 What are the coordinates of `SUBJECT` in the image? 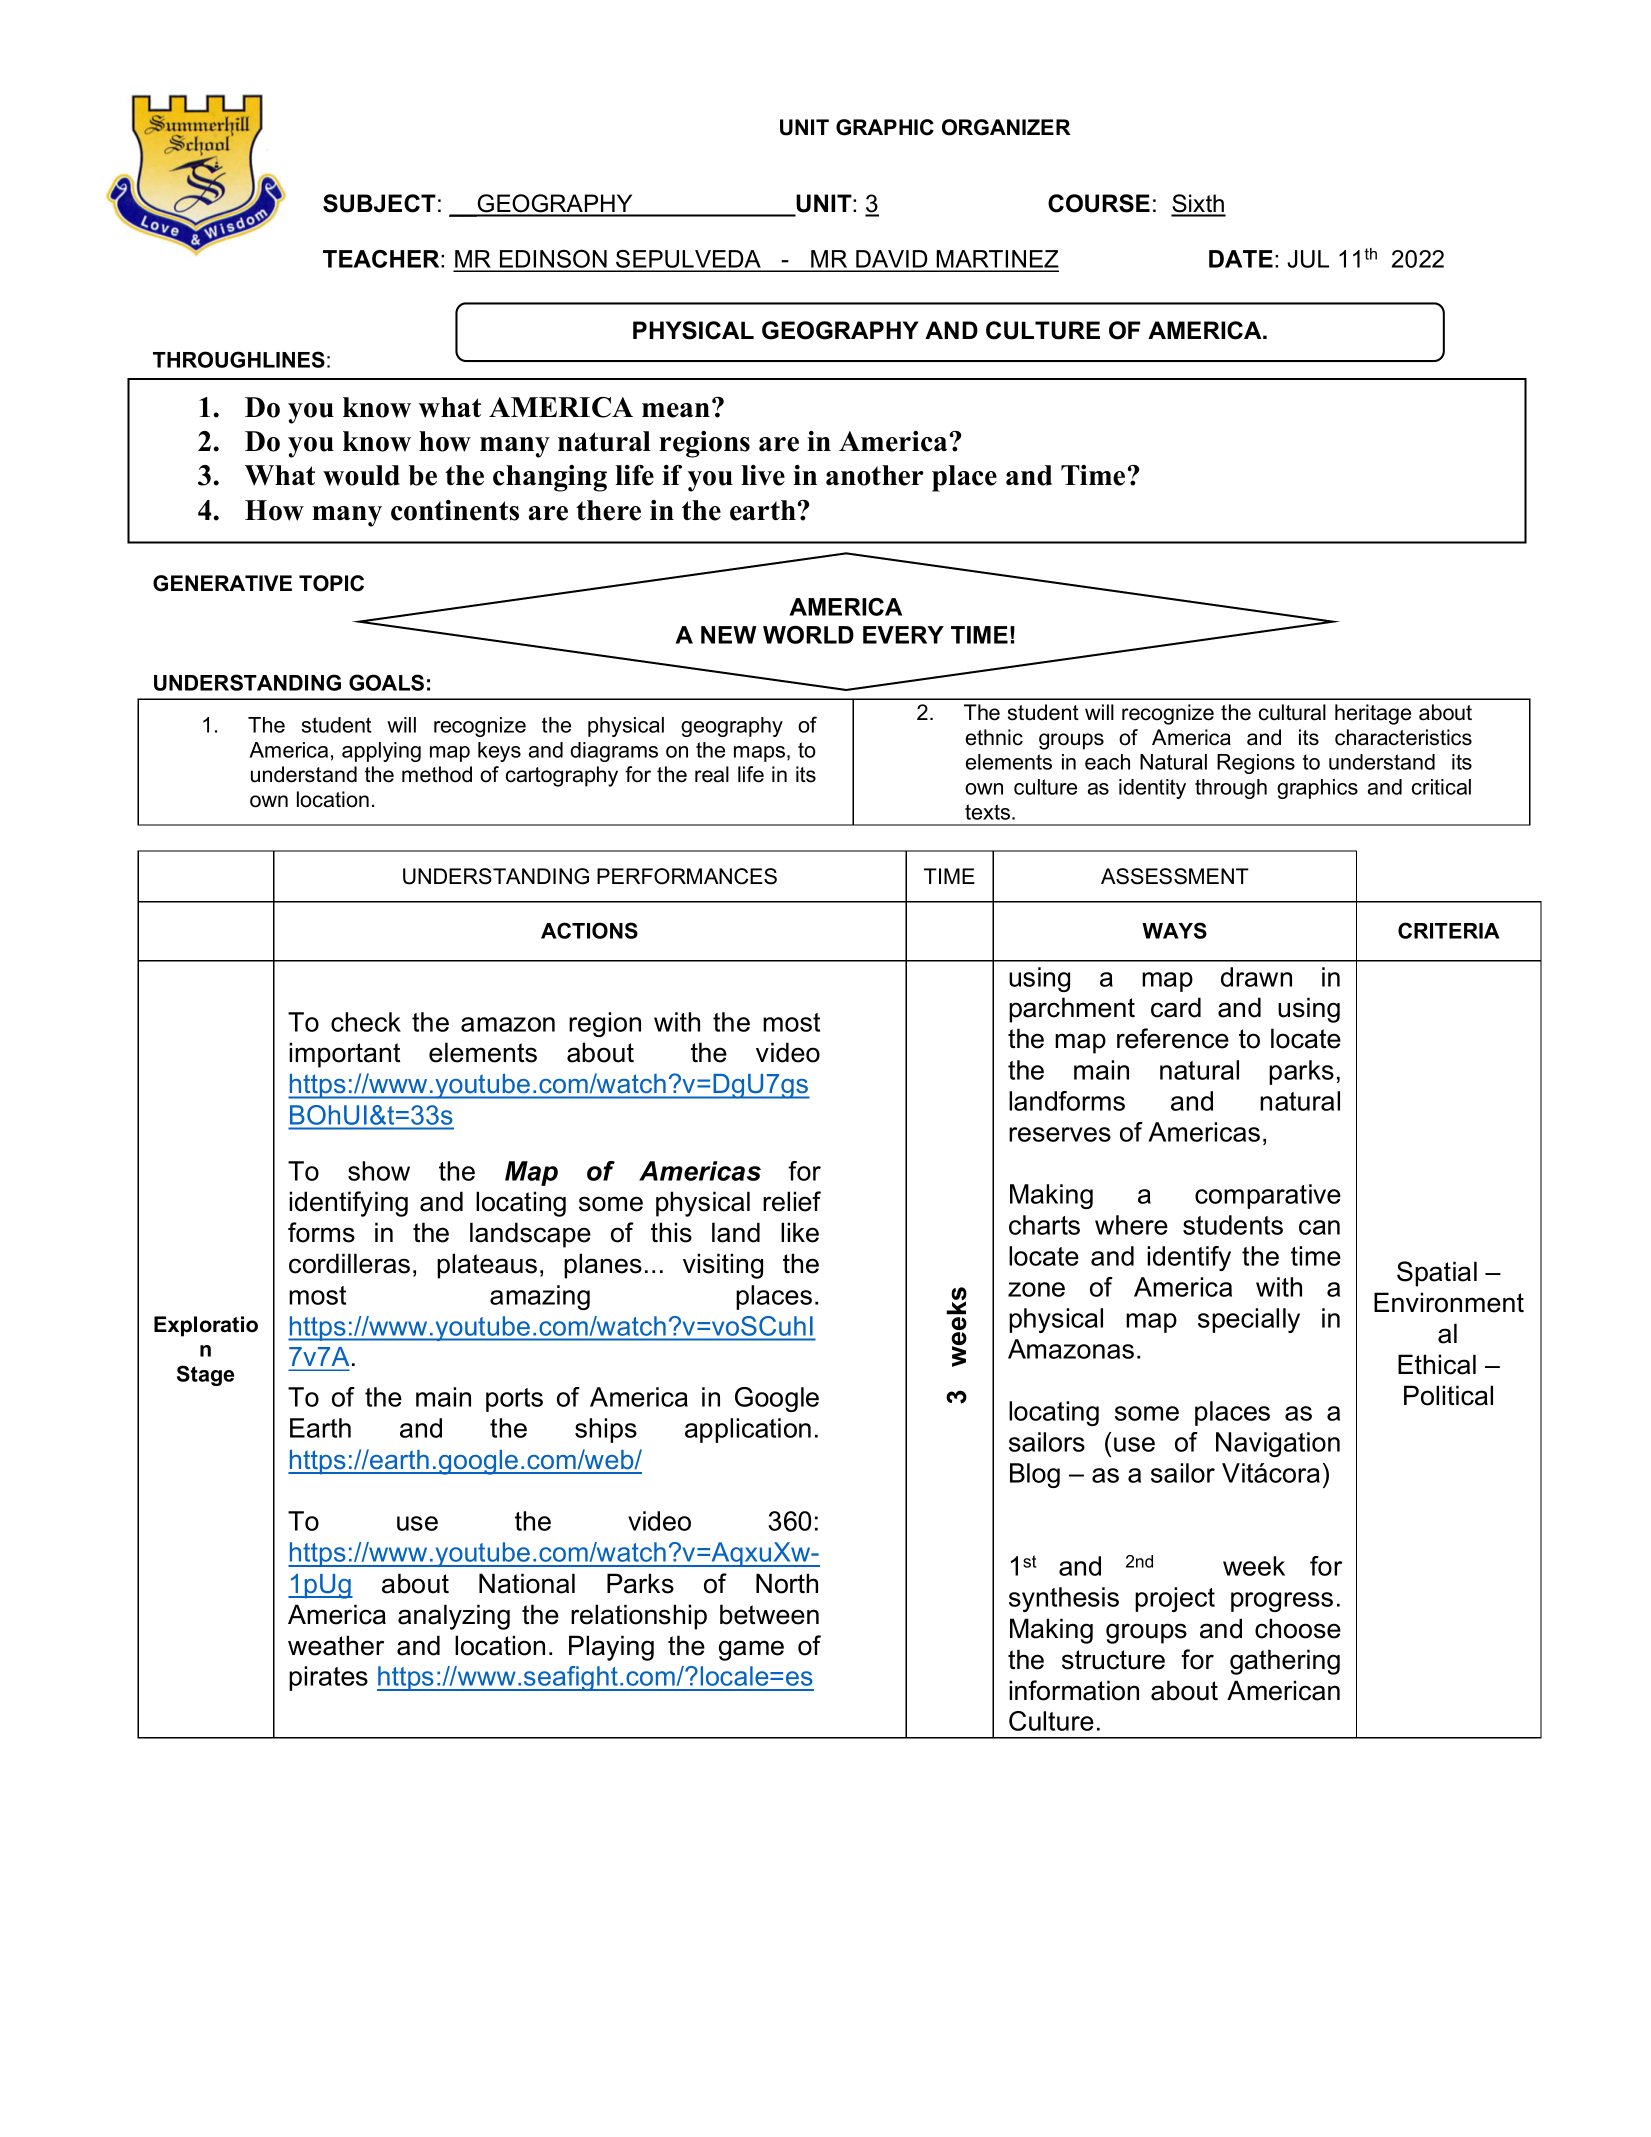 It's located at (379, 203).
